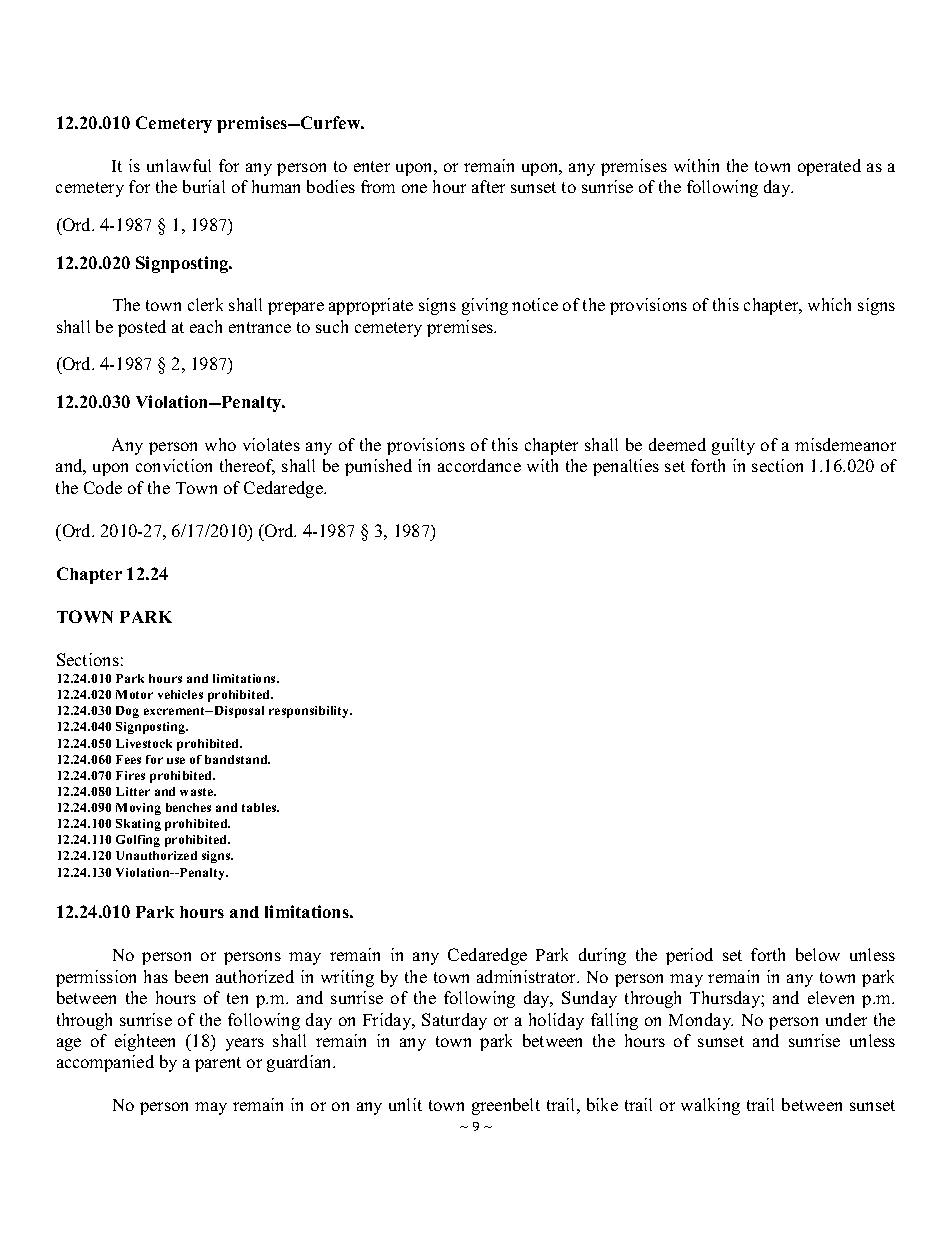  I want to click on after, so click(488, 186).
